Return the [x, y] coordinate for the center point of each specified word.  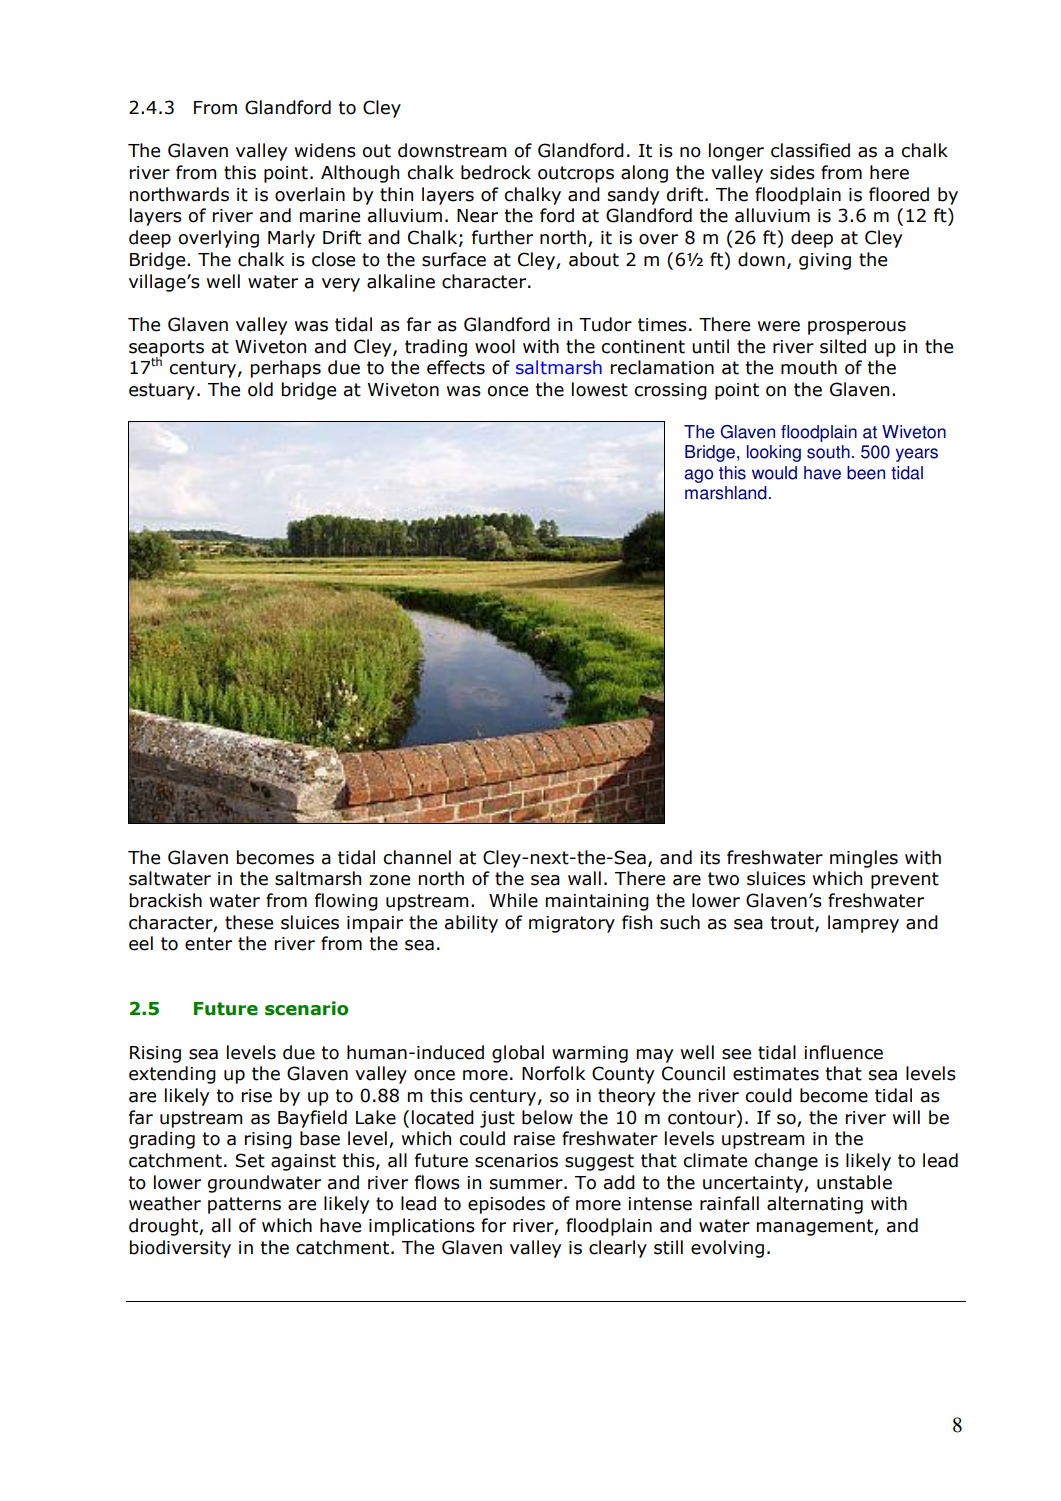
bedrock [496, 172]
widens [325, 150]
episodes [506, 1205]
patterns [244, 1205]
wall [584, 878]
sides [792, 172]
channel [417, 857]
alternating [815, 1205]
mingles [864, 859]
